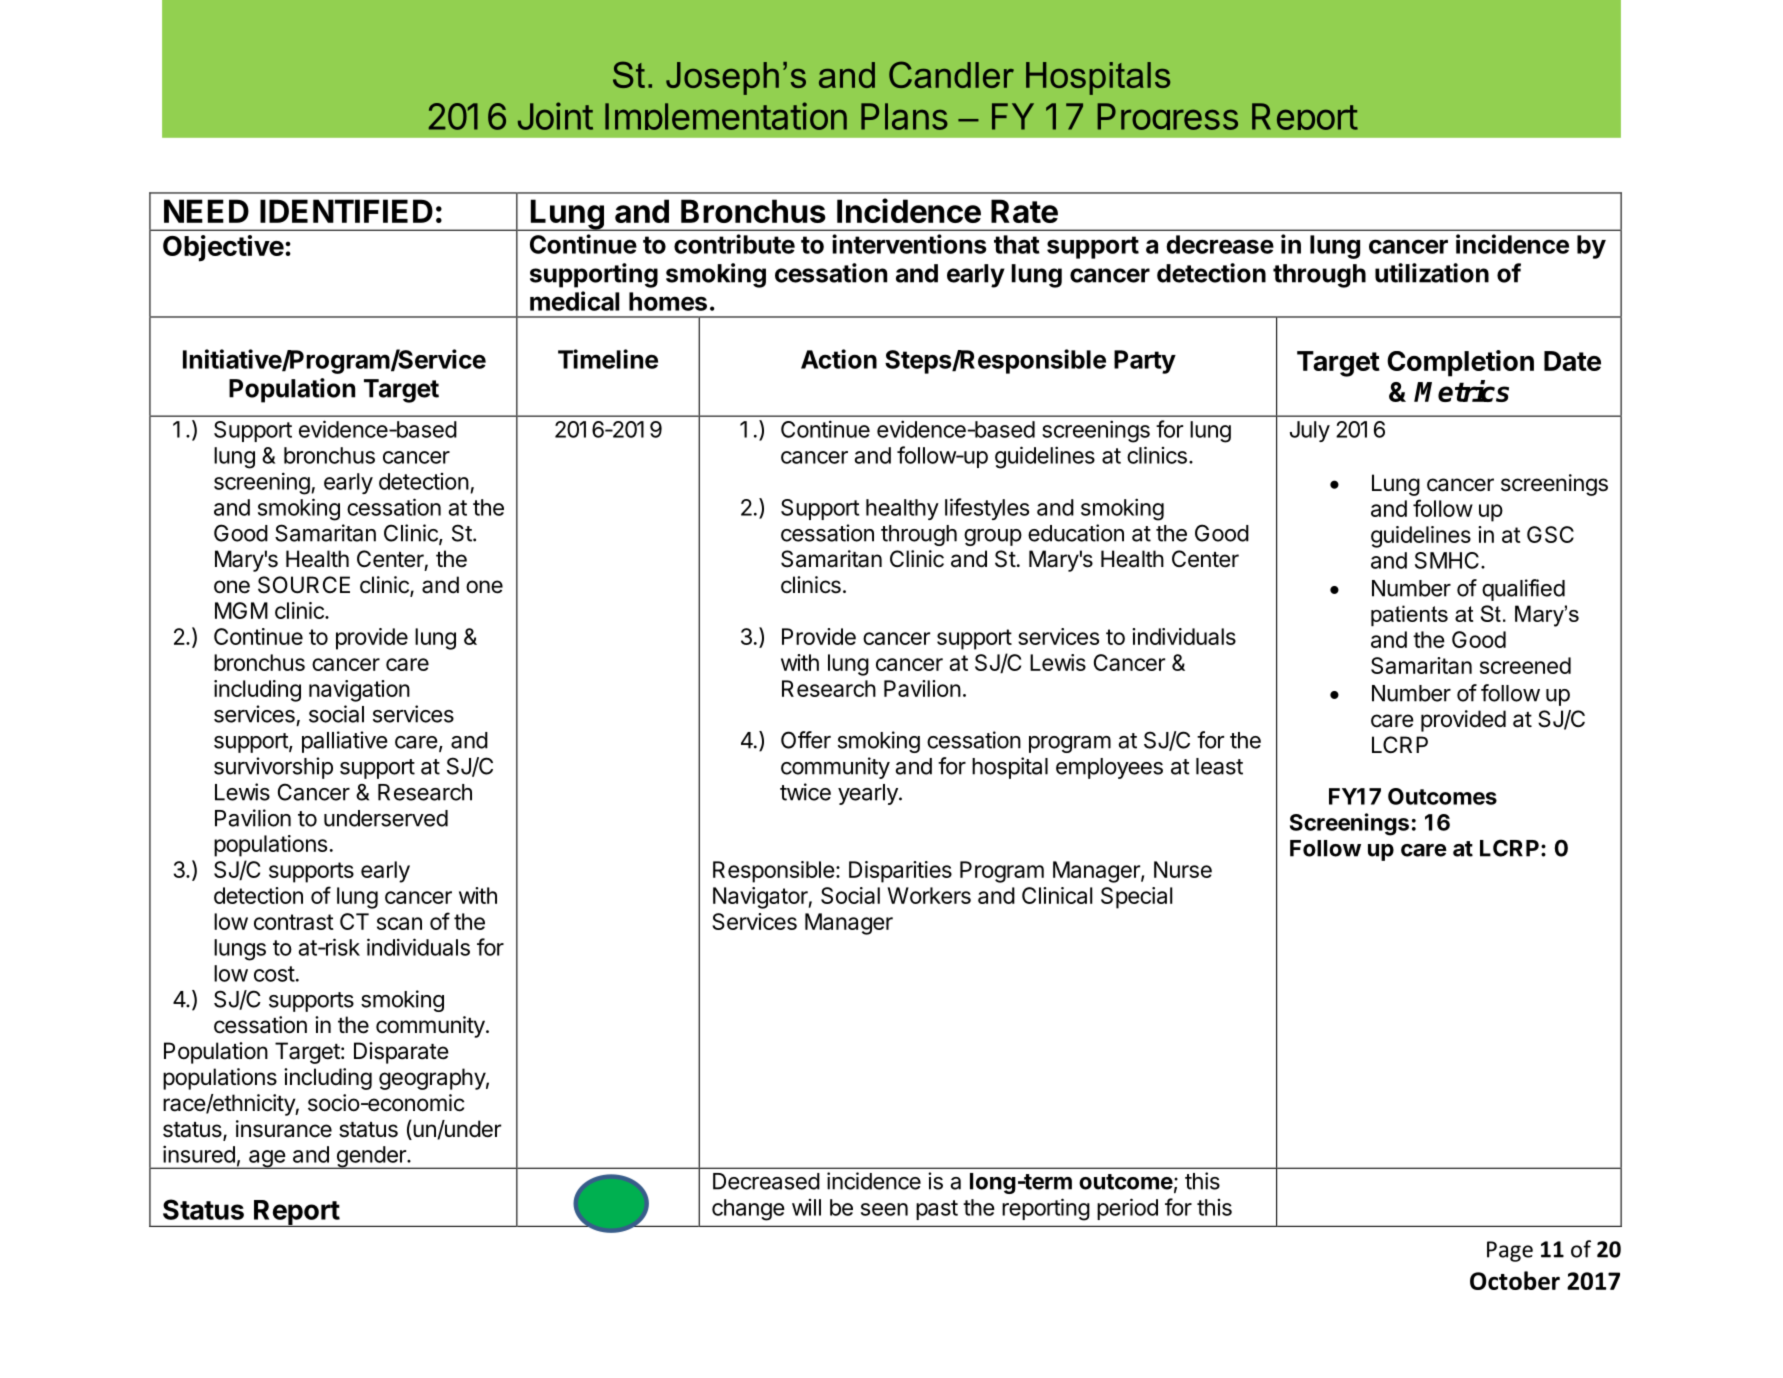 The width and height of the page is (1783, 1378). What do you see at coordinates (1219, 766) in the page?
I see `least` at bounding box center [1219, 766].
